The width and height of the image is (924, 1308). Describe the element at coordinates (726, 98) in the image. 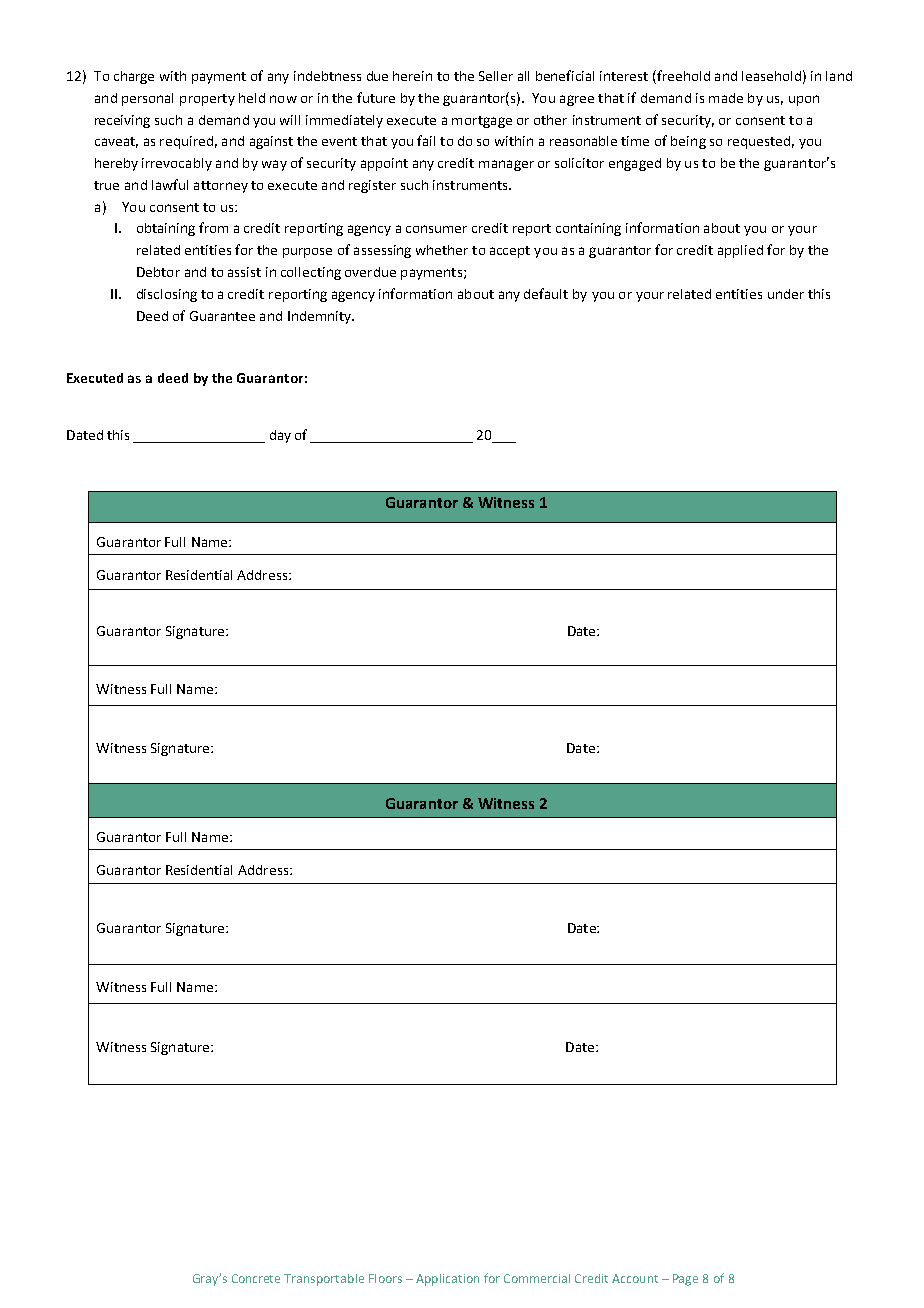

I see `made` at that location.
